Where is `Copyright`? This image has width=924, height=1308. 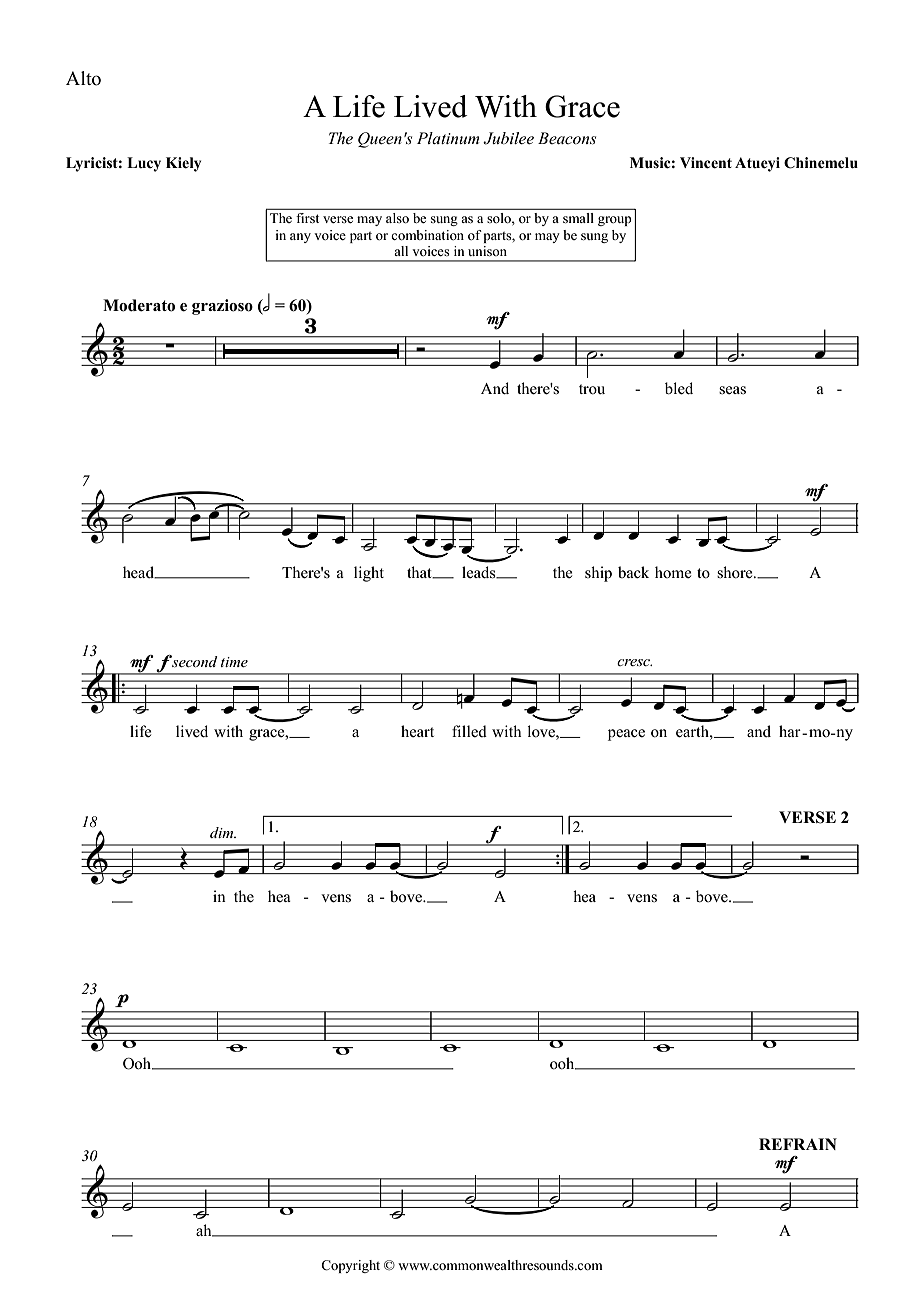 Copyright is located at coordinates (350, 1266).
